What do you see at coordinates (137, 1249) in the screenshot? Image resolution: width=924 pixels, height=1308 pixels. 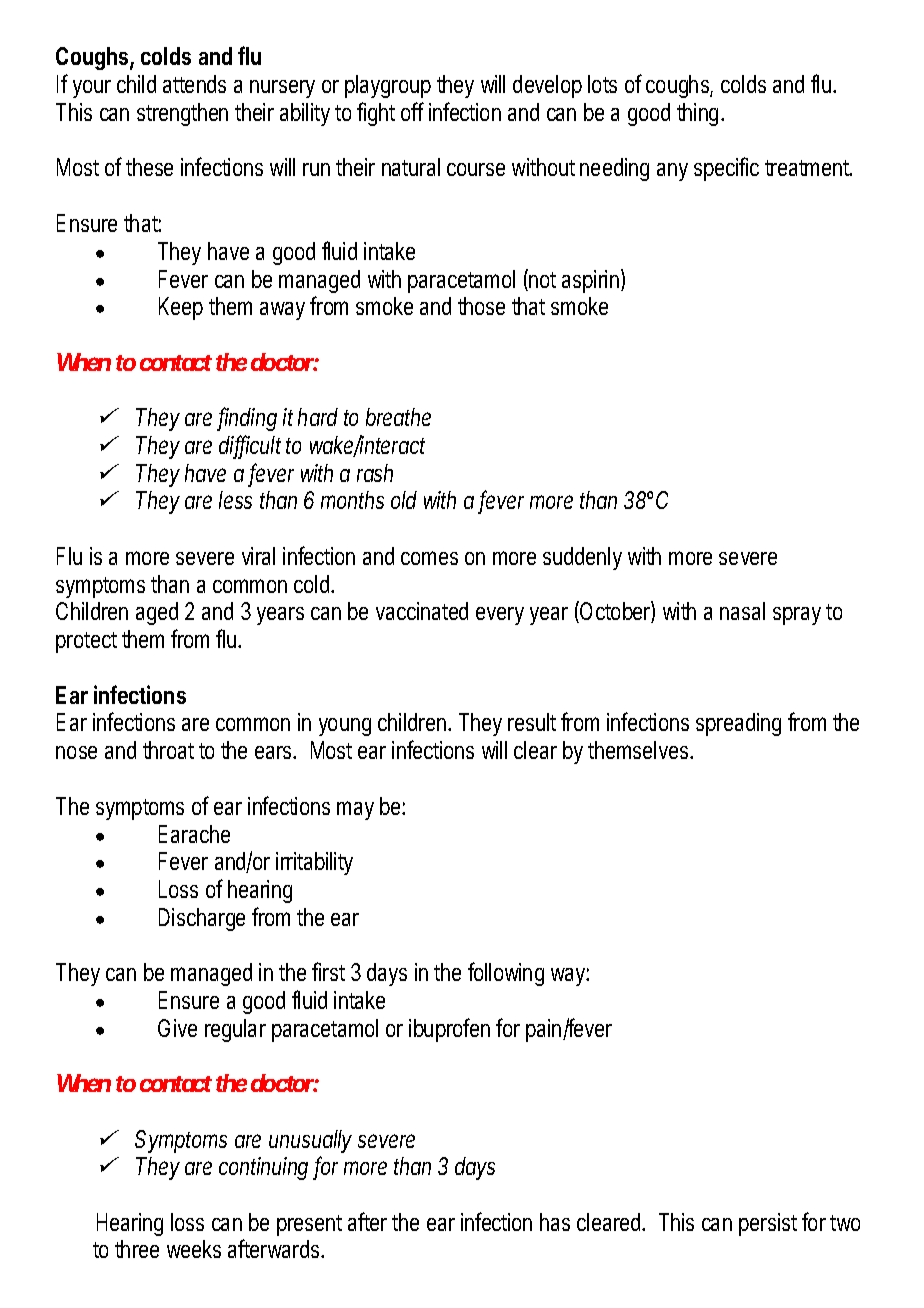 I see `three` at bounding box center [137, 1249].
